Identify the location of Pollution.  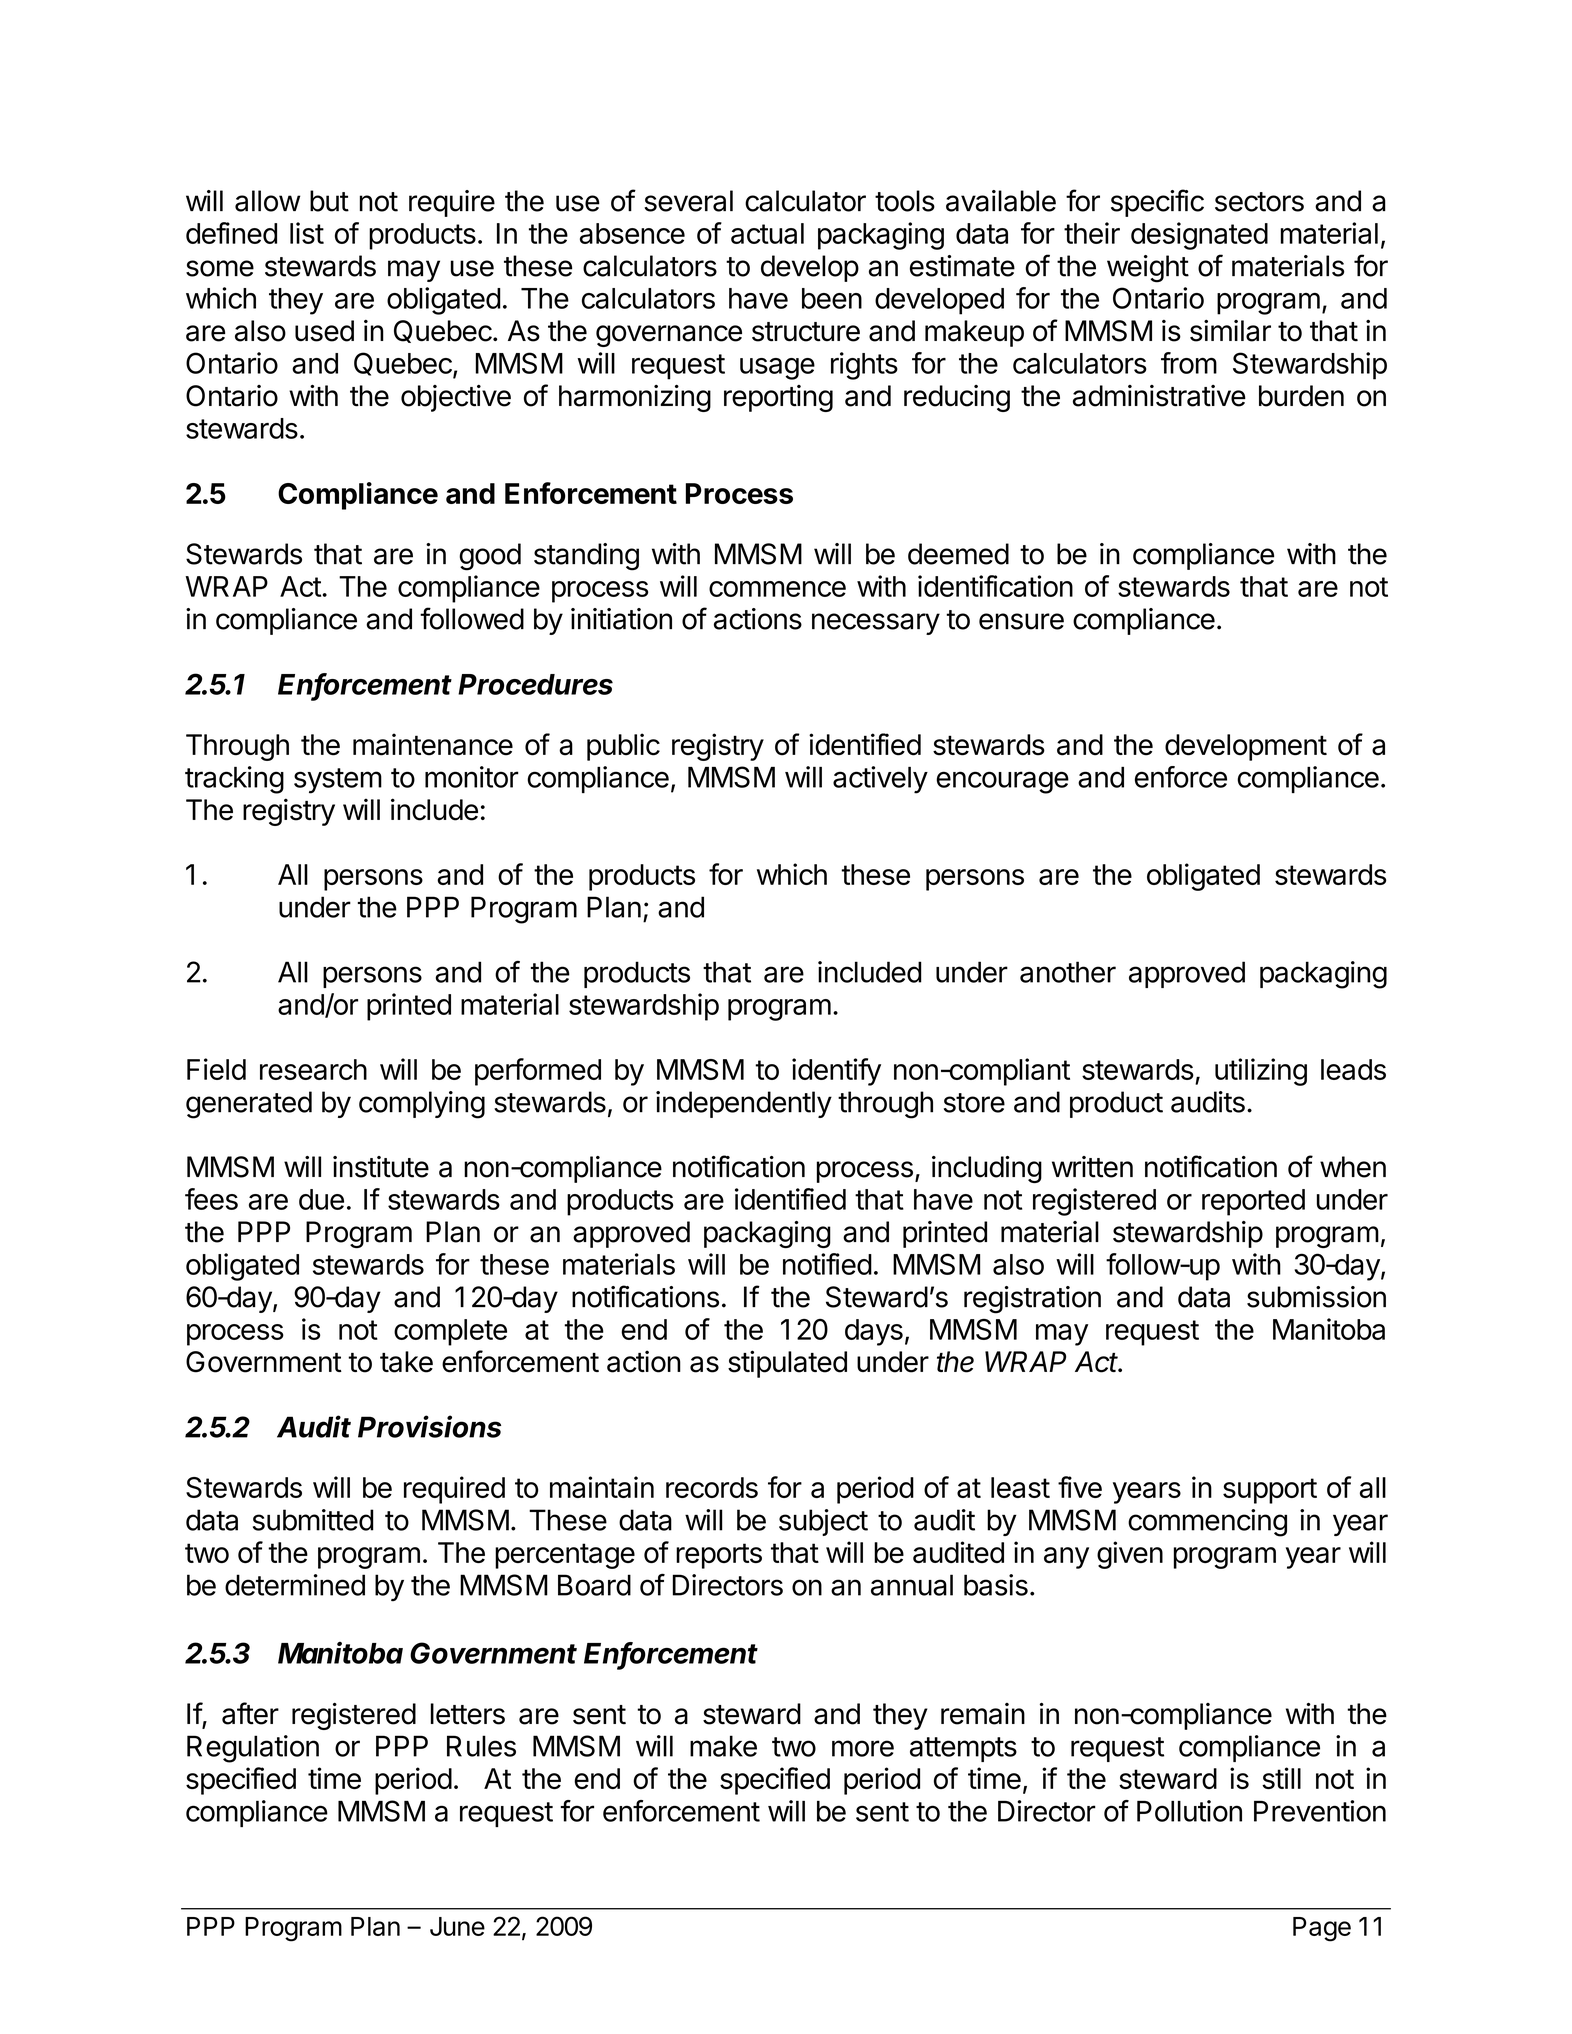
(1189, 1811).
